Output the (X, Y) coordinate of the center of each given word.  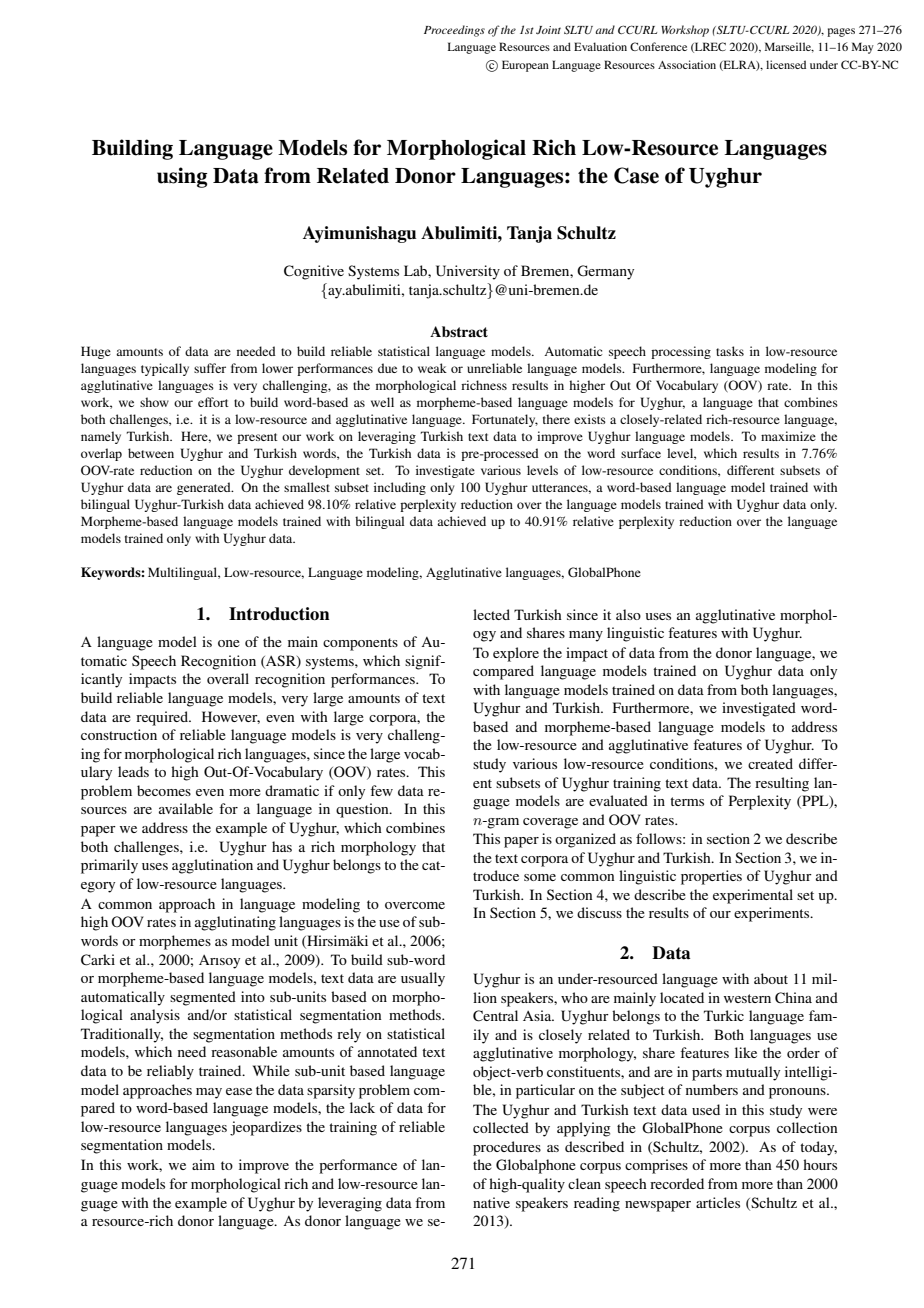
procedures (507, 1148)
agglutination (212, 866)
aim (203, 1164)
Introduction (279, 614)
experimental (753, 896)
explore (516, 654)
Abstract (459, 332)
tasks (730, 351)
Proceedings (454, 31)
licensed (786, 64)
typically (165, 369)
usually (423, 979)
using (182, 177)
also (628, 614)
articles (718, 1202)
